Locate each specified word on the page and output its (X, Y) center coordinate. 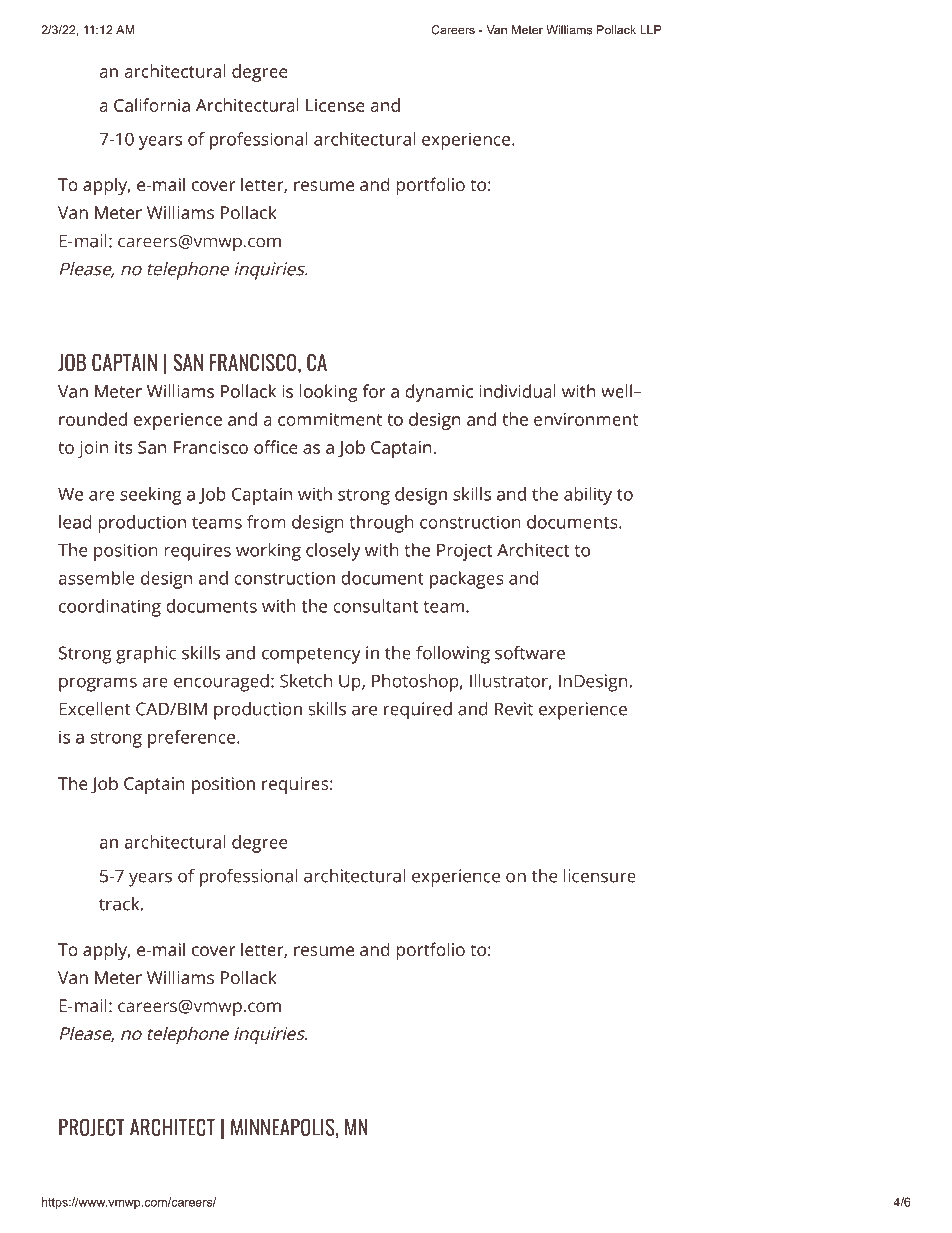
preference (193, 739)
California (152, 105)
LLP (651, 30)
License (335, 105)
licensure (599, 876)
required (418, 711)
